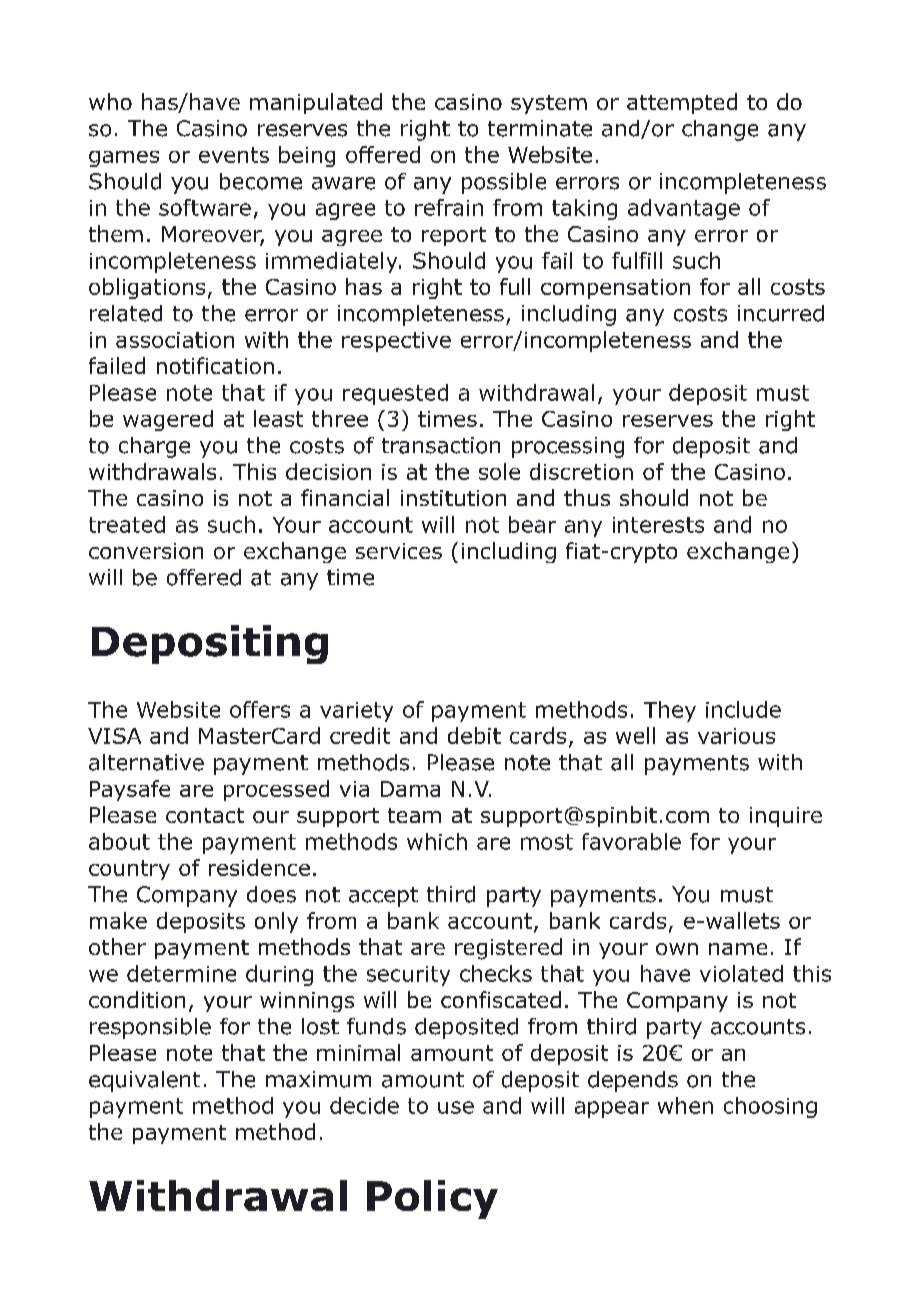 The width and height of the screenshot is (924, 1308). Describe the element at coordinates (234, 155) in the screenshot. I see `events` at that location.
